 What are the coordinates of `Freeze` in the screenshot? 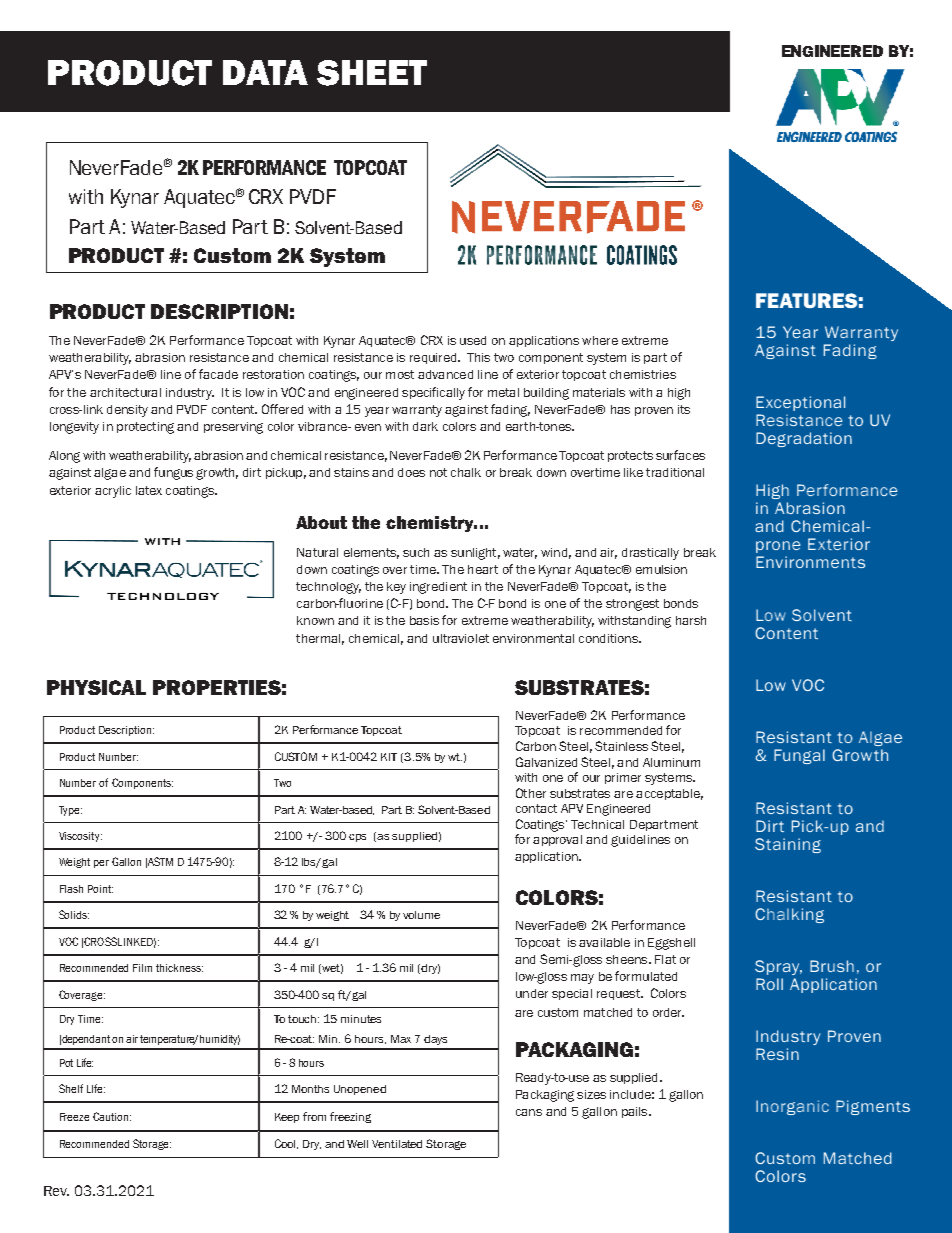 It's located at (74, 1117).
